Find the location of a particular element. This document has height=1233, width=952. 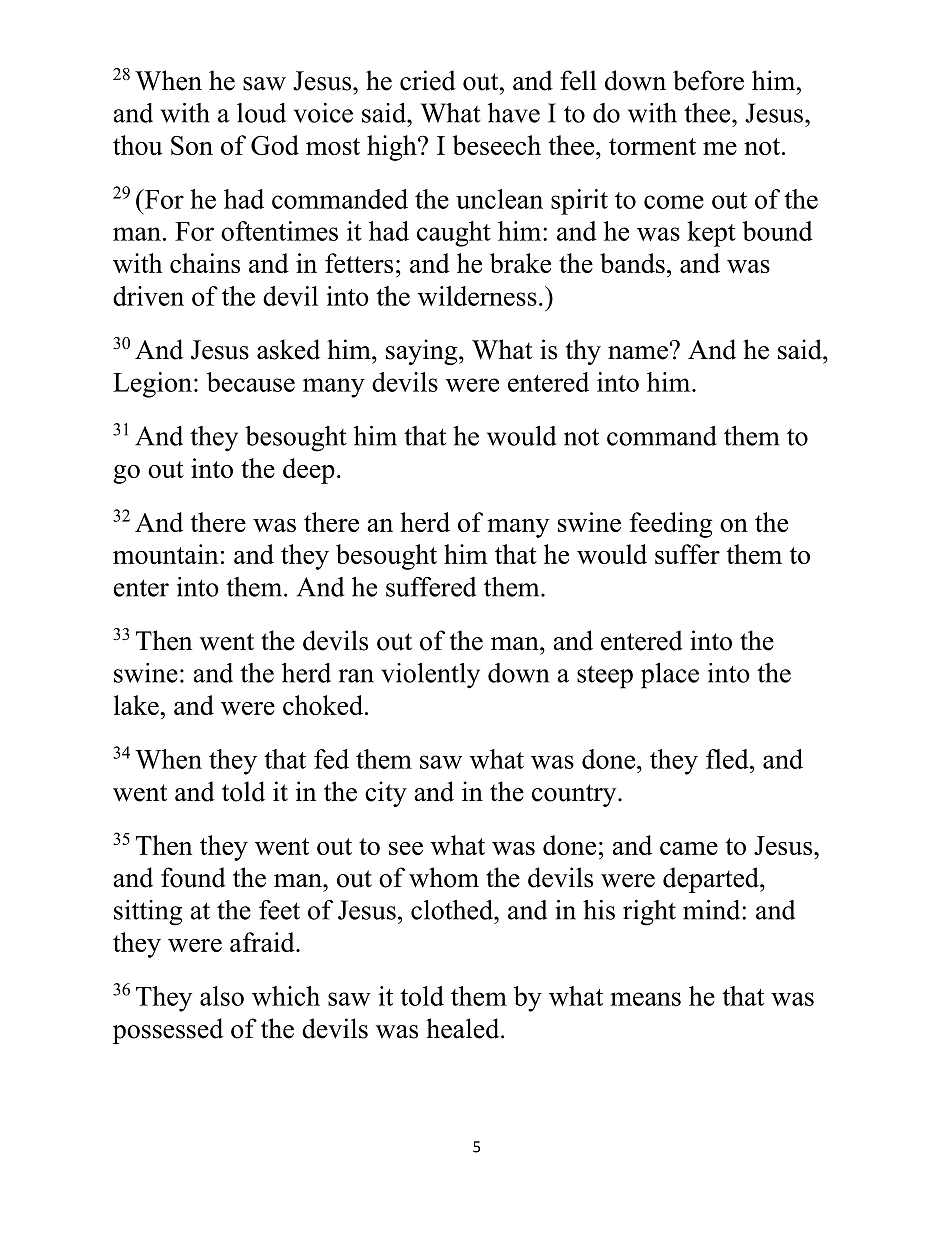

because is located at coordinates (251, 382).
